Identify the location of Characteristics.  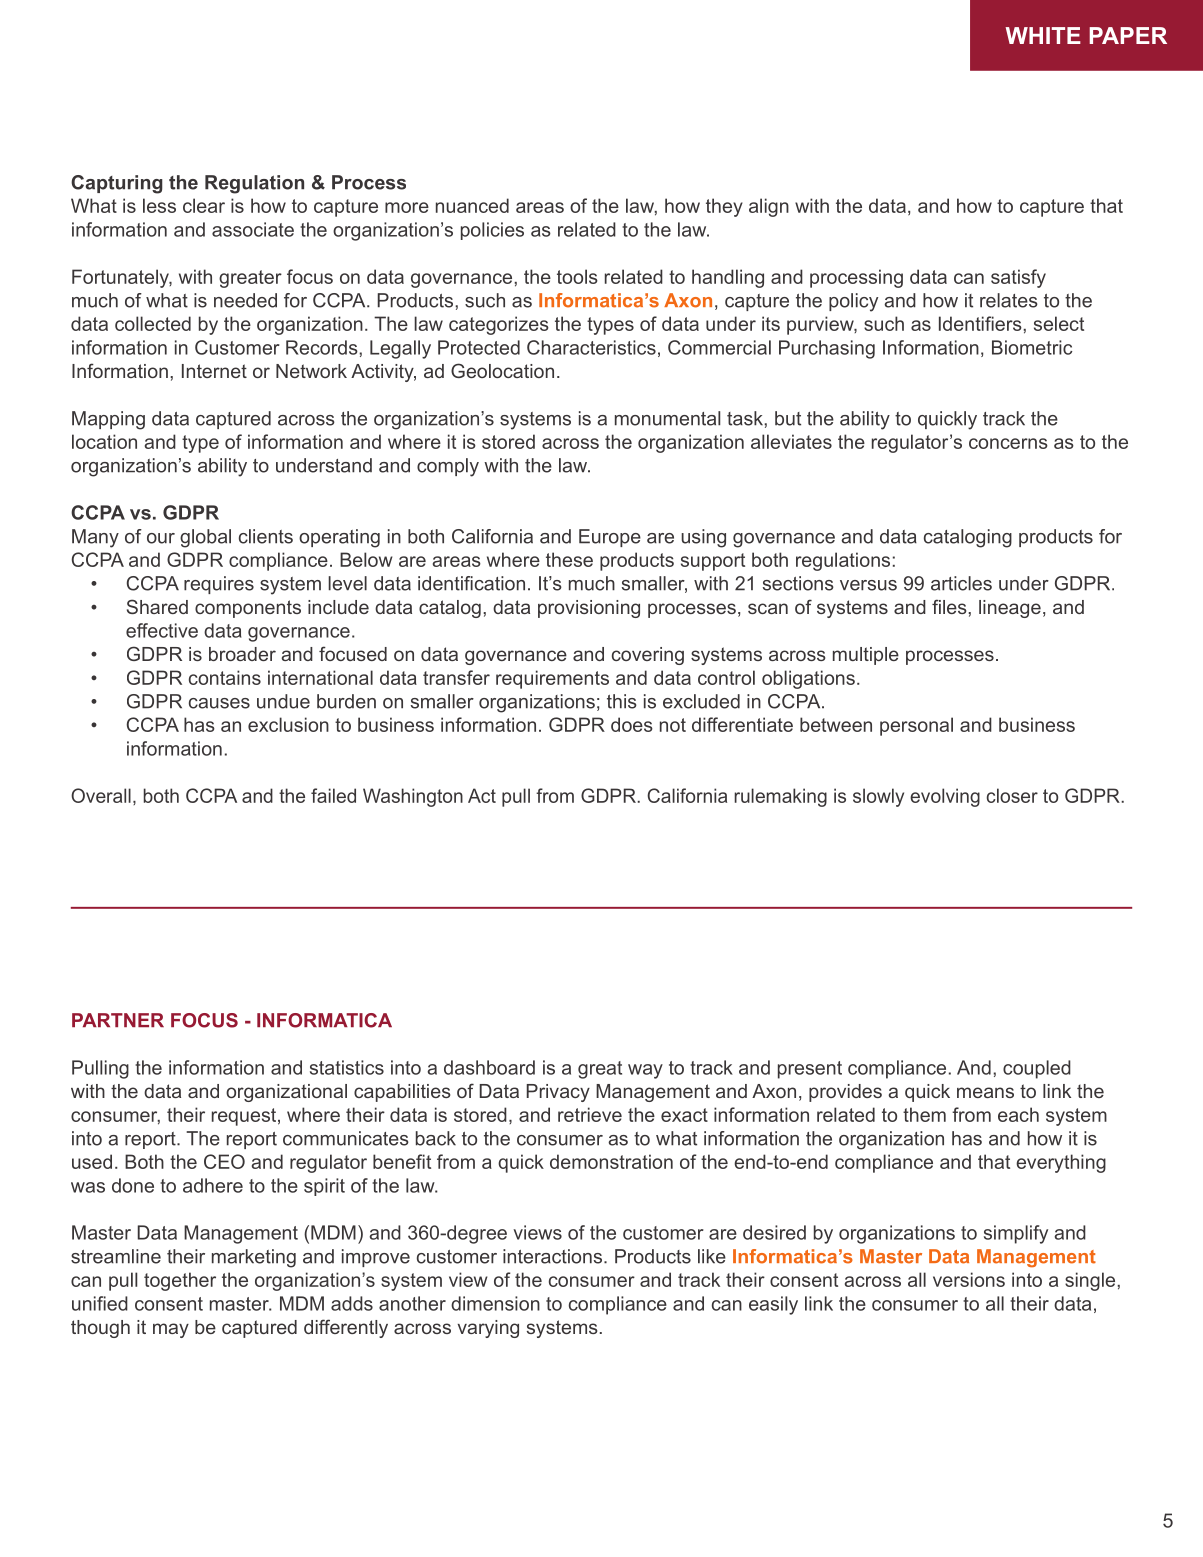
(591, 347).
